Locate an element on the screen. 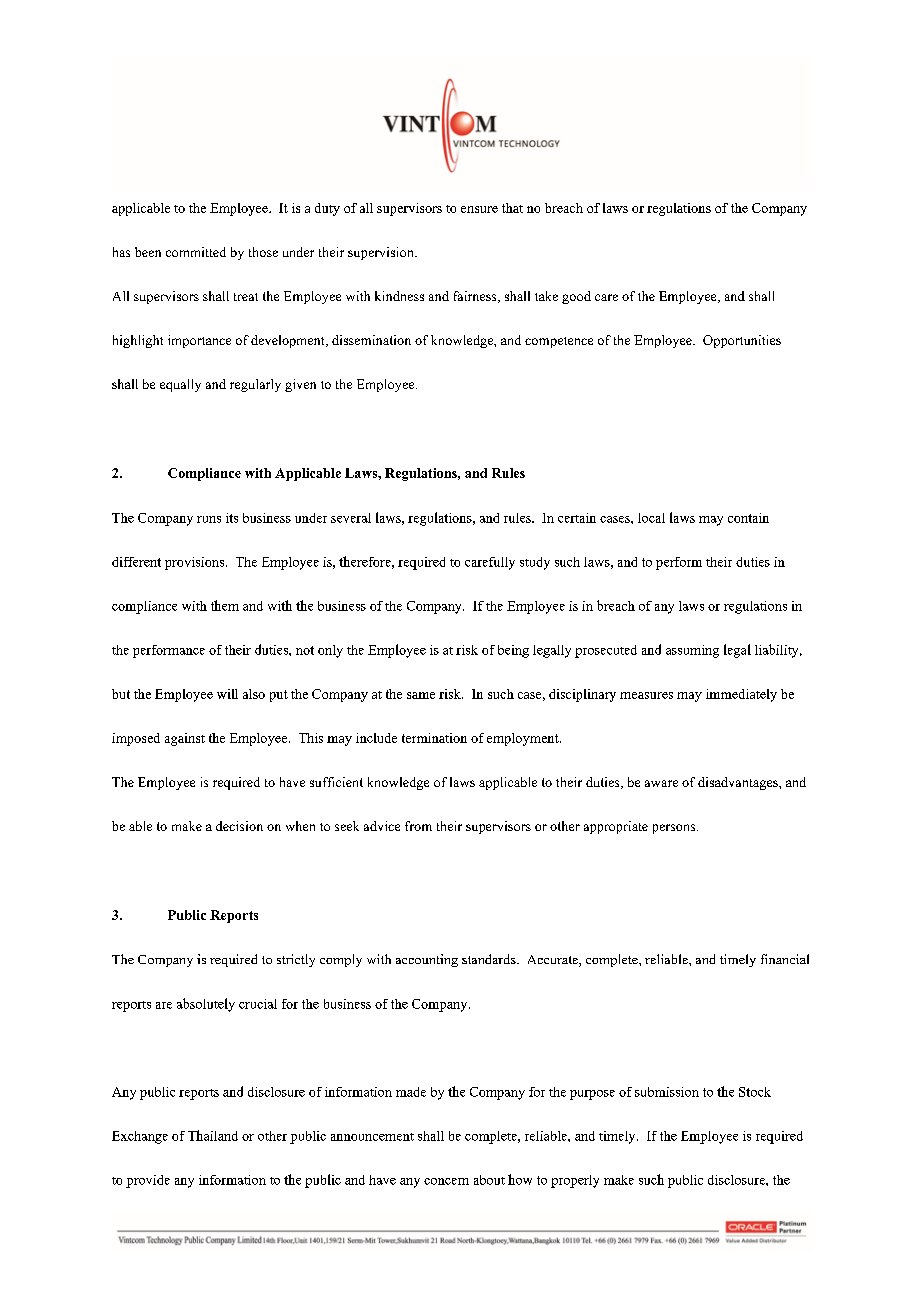  them is located at coordinates (225, 605).
